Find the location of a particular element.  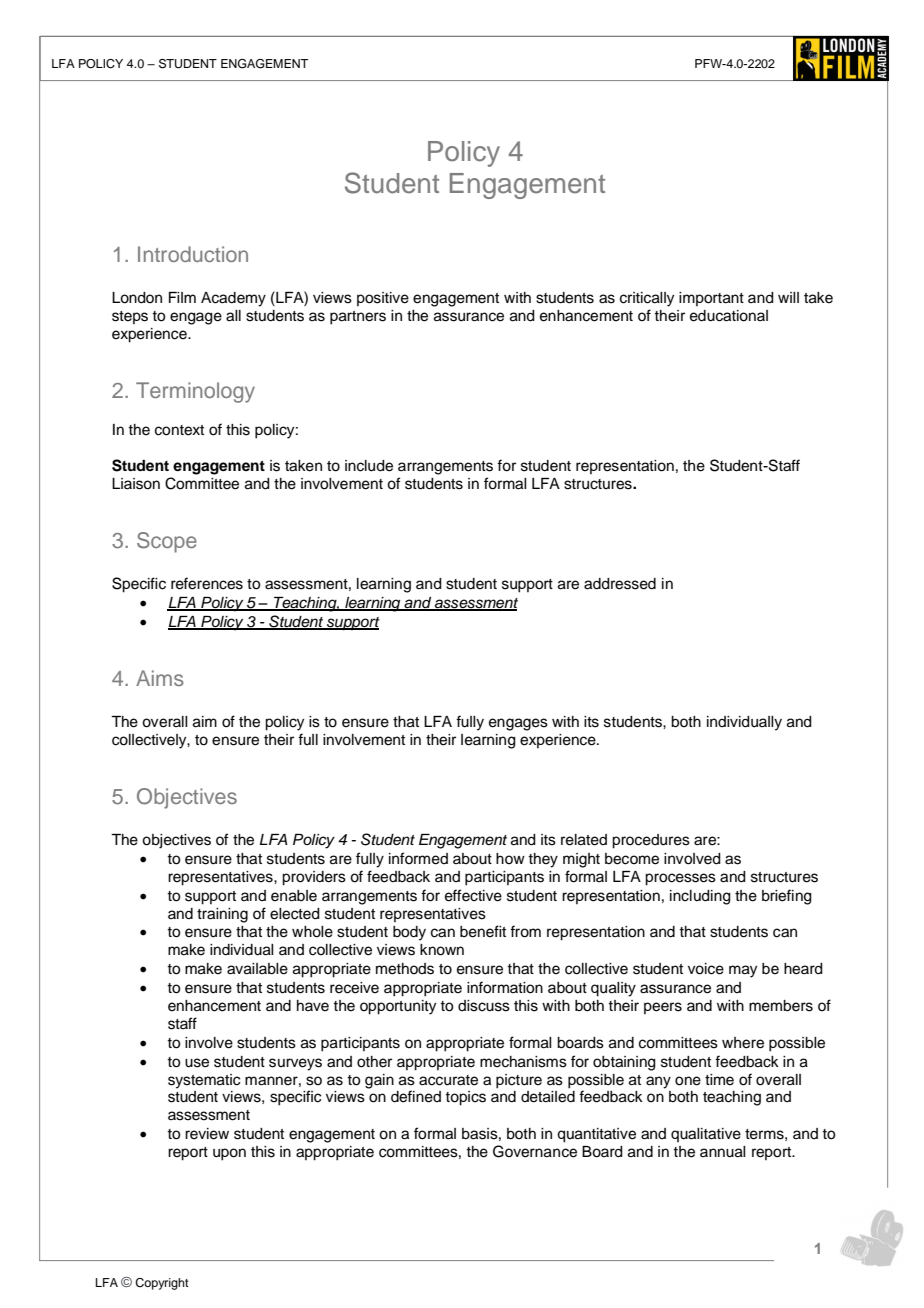

Governance is located at coordinates (535, 1151).
